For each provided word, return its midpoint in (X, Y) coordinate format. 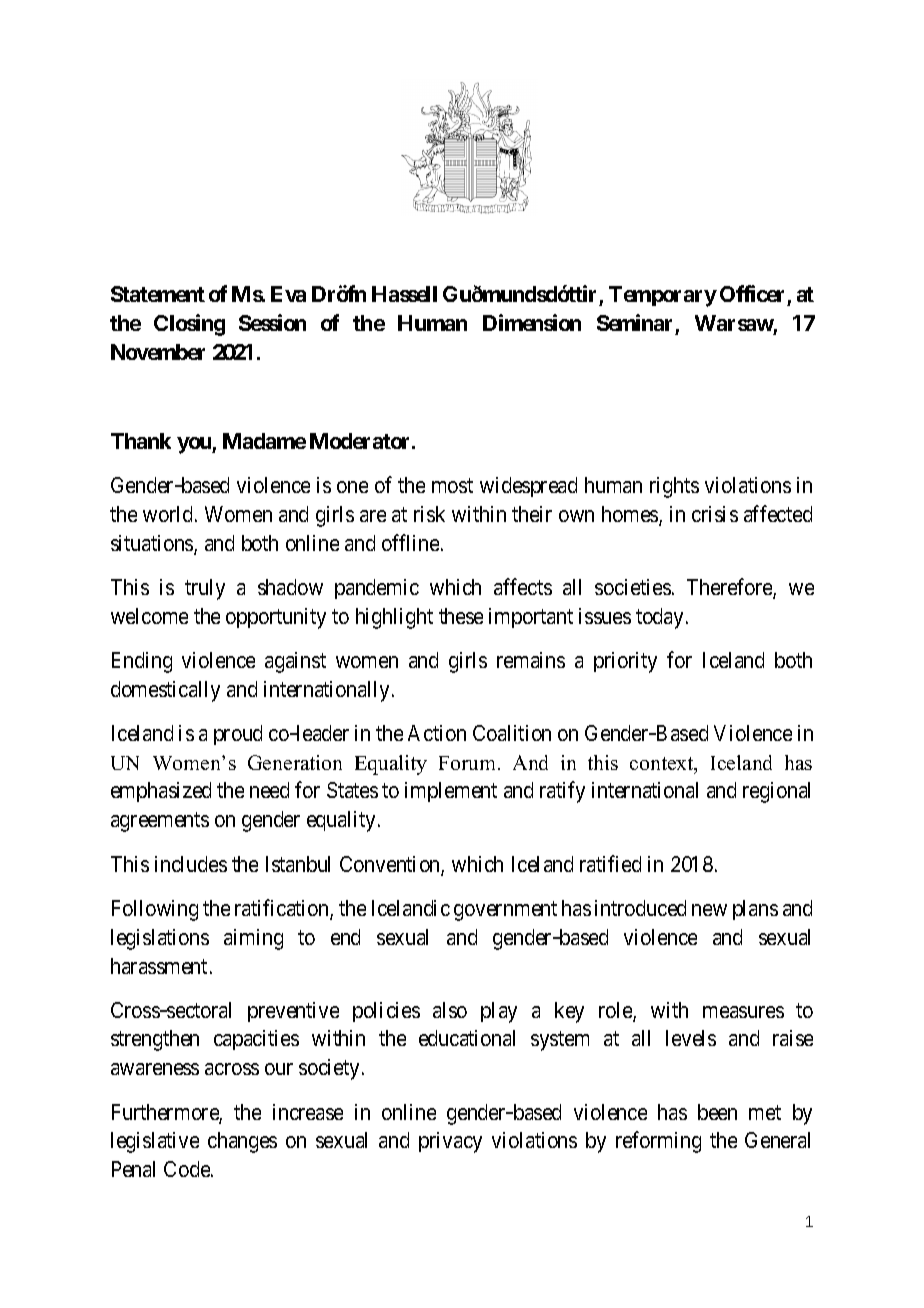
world (167, 514)
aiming (253, 939)
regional (776, 792)
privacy (450, 1142)
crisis (715, 514)
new (709, 910)
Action (437, 733)
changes (242, 1142)
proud (238, 735)
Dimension (532, 322)
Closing (189, 325)
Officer (754, 295)
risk (429, 514)
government (505, 911)
